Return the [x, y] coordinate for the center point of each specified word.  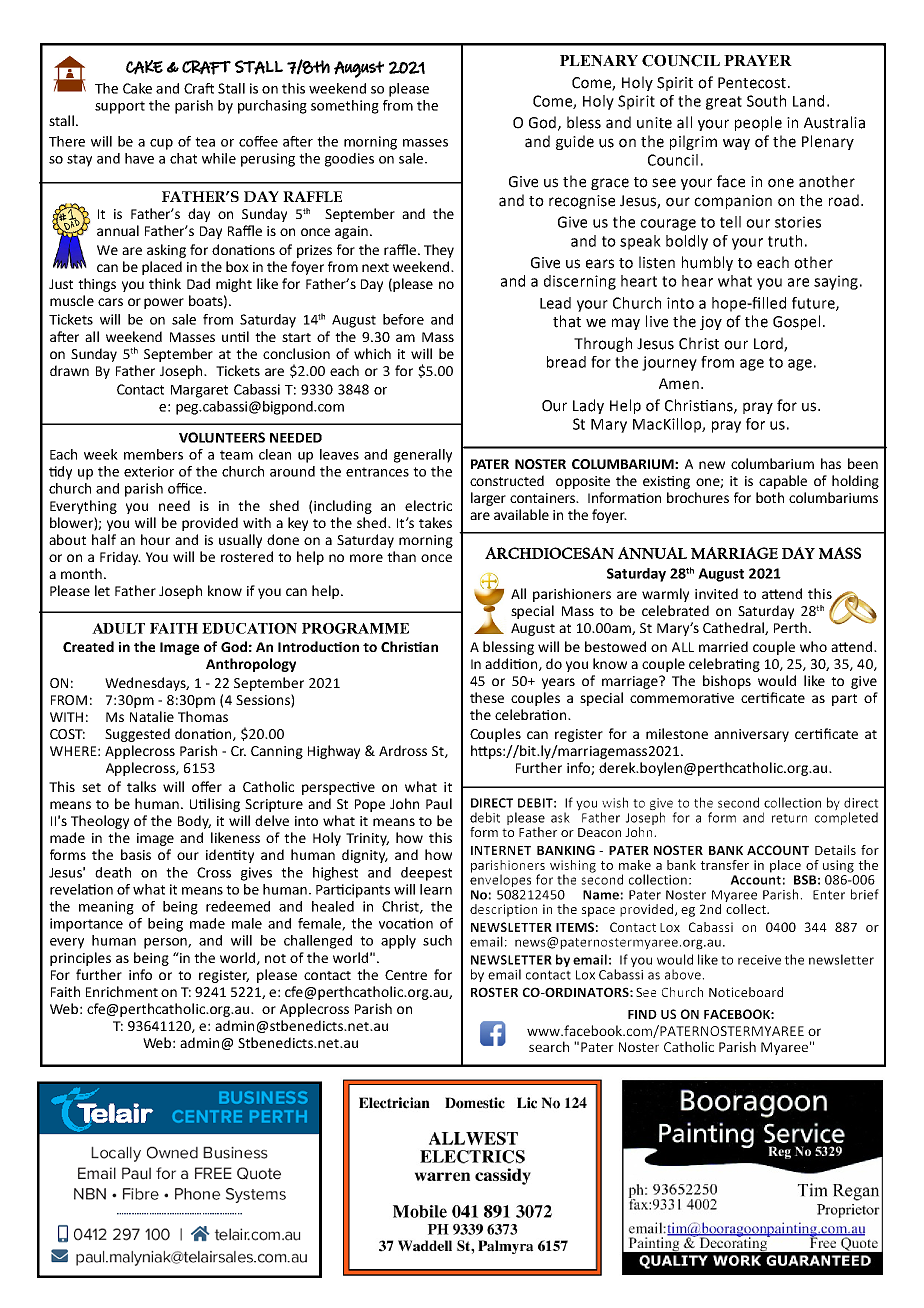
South [766, 101]
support [120, 107]
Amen [679, 384]
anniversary [751, 735]
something [345, 107]
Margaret [199, 391]
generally [423, 456]
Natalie [152, 716]
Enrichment [122, 991]
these [487, 697]
